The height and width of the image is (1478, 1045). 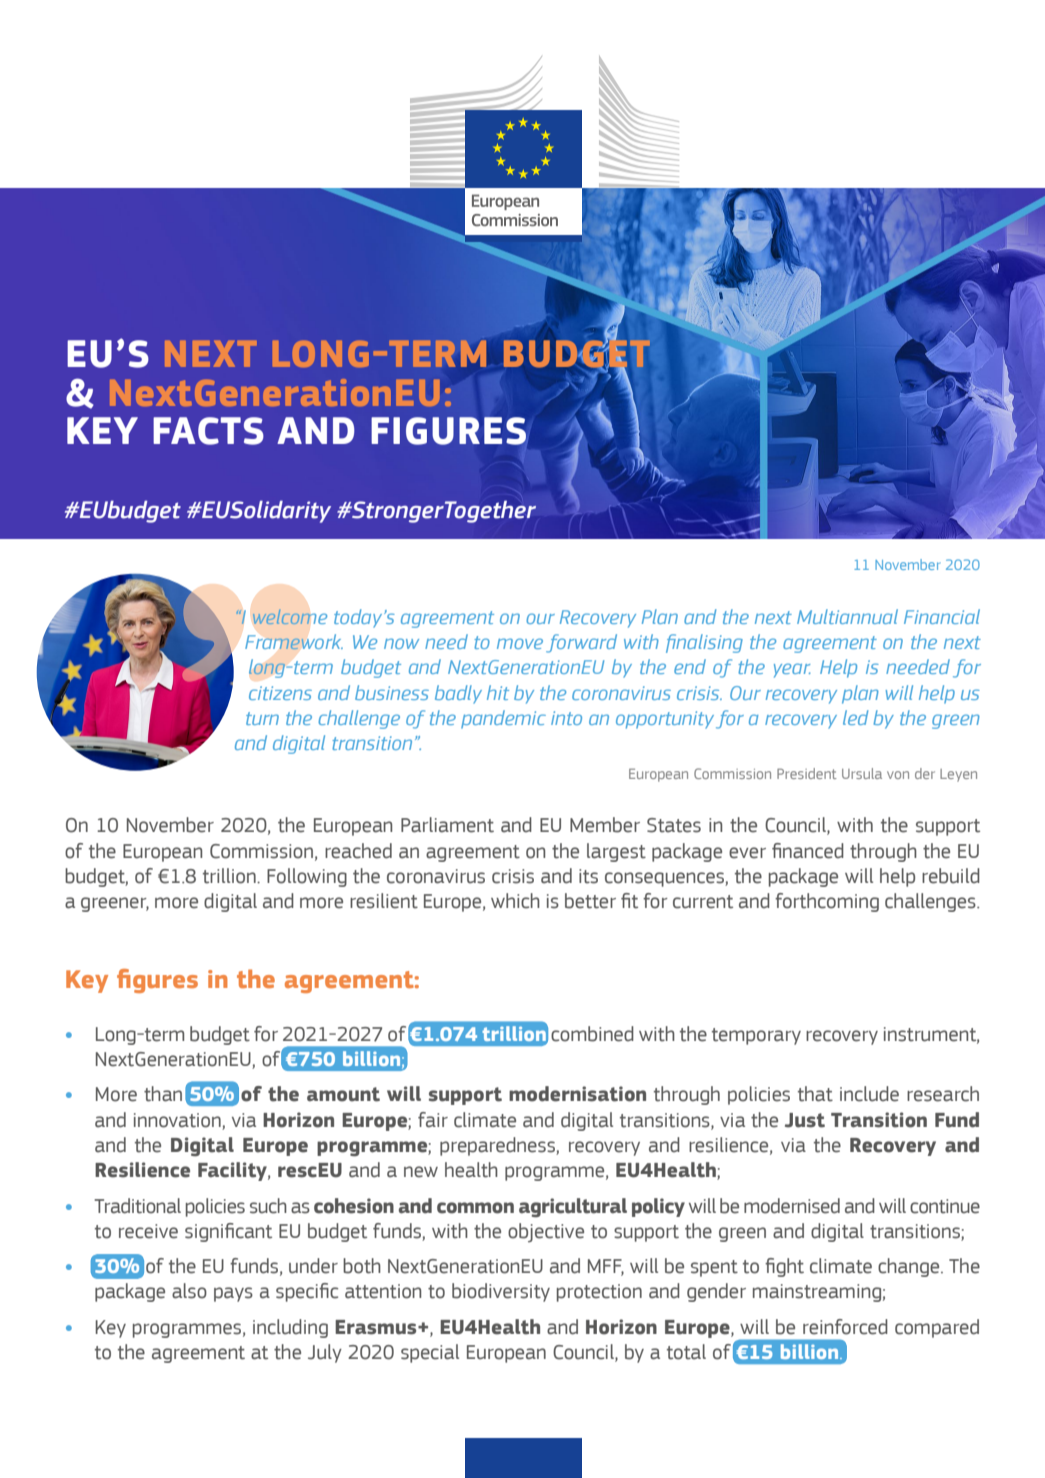 I want to click on which, so click(x=515, y=901).
